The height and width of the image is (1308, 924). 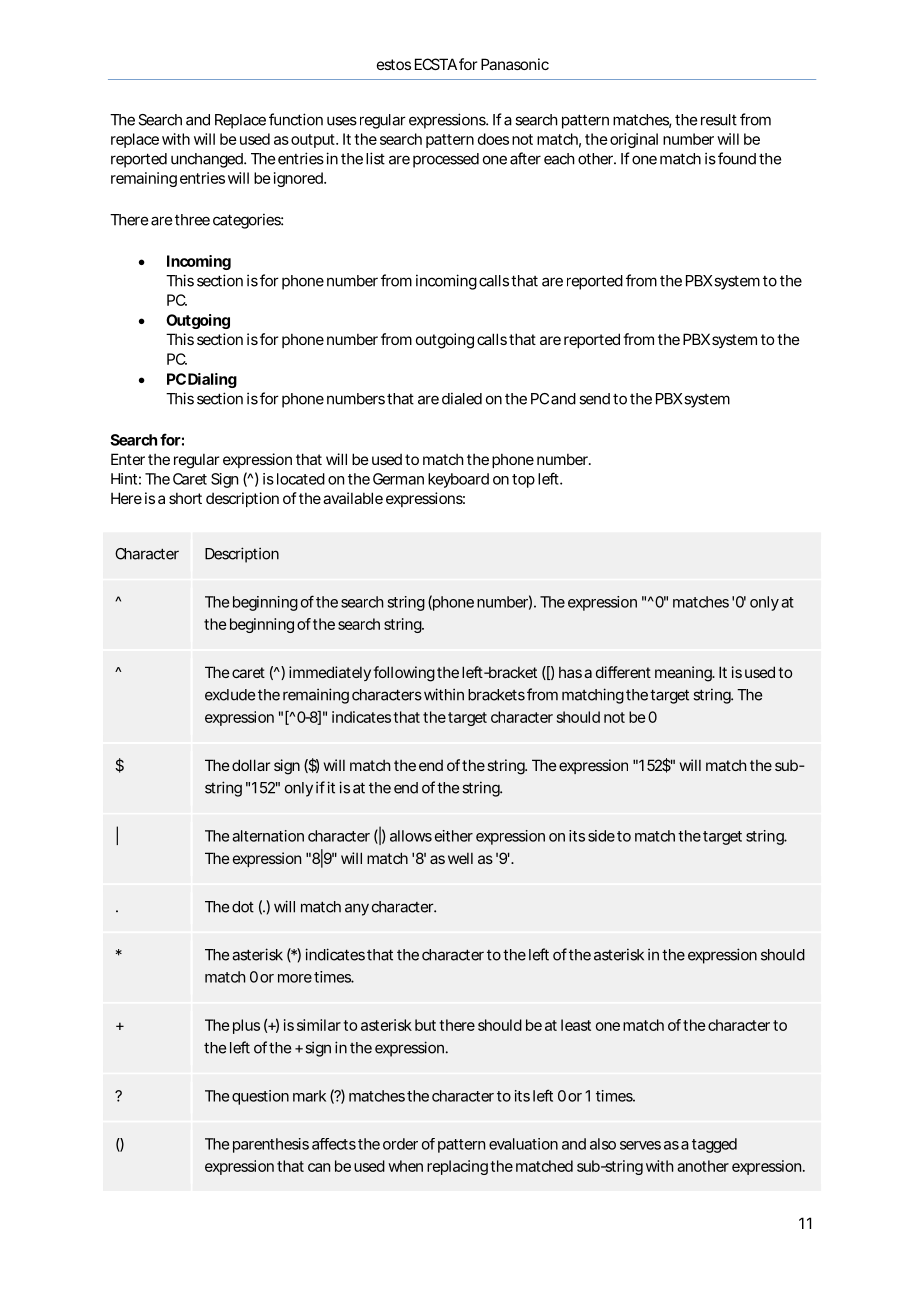 I want to click on unchanged, so click(x=208, y=160).
